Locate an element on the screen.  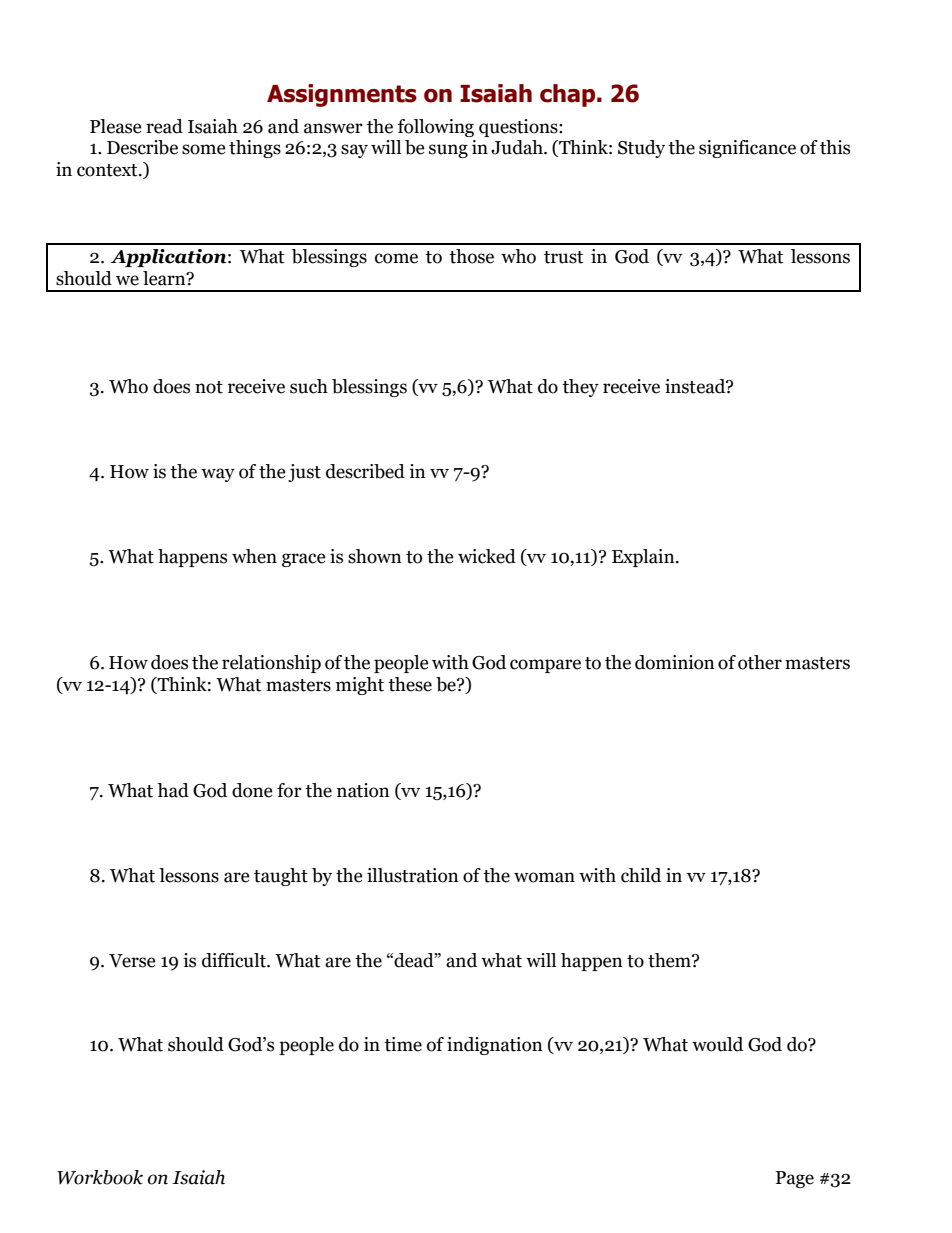
not is located at coordinates (209, 387).
